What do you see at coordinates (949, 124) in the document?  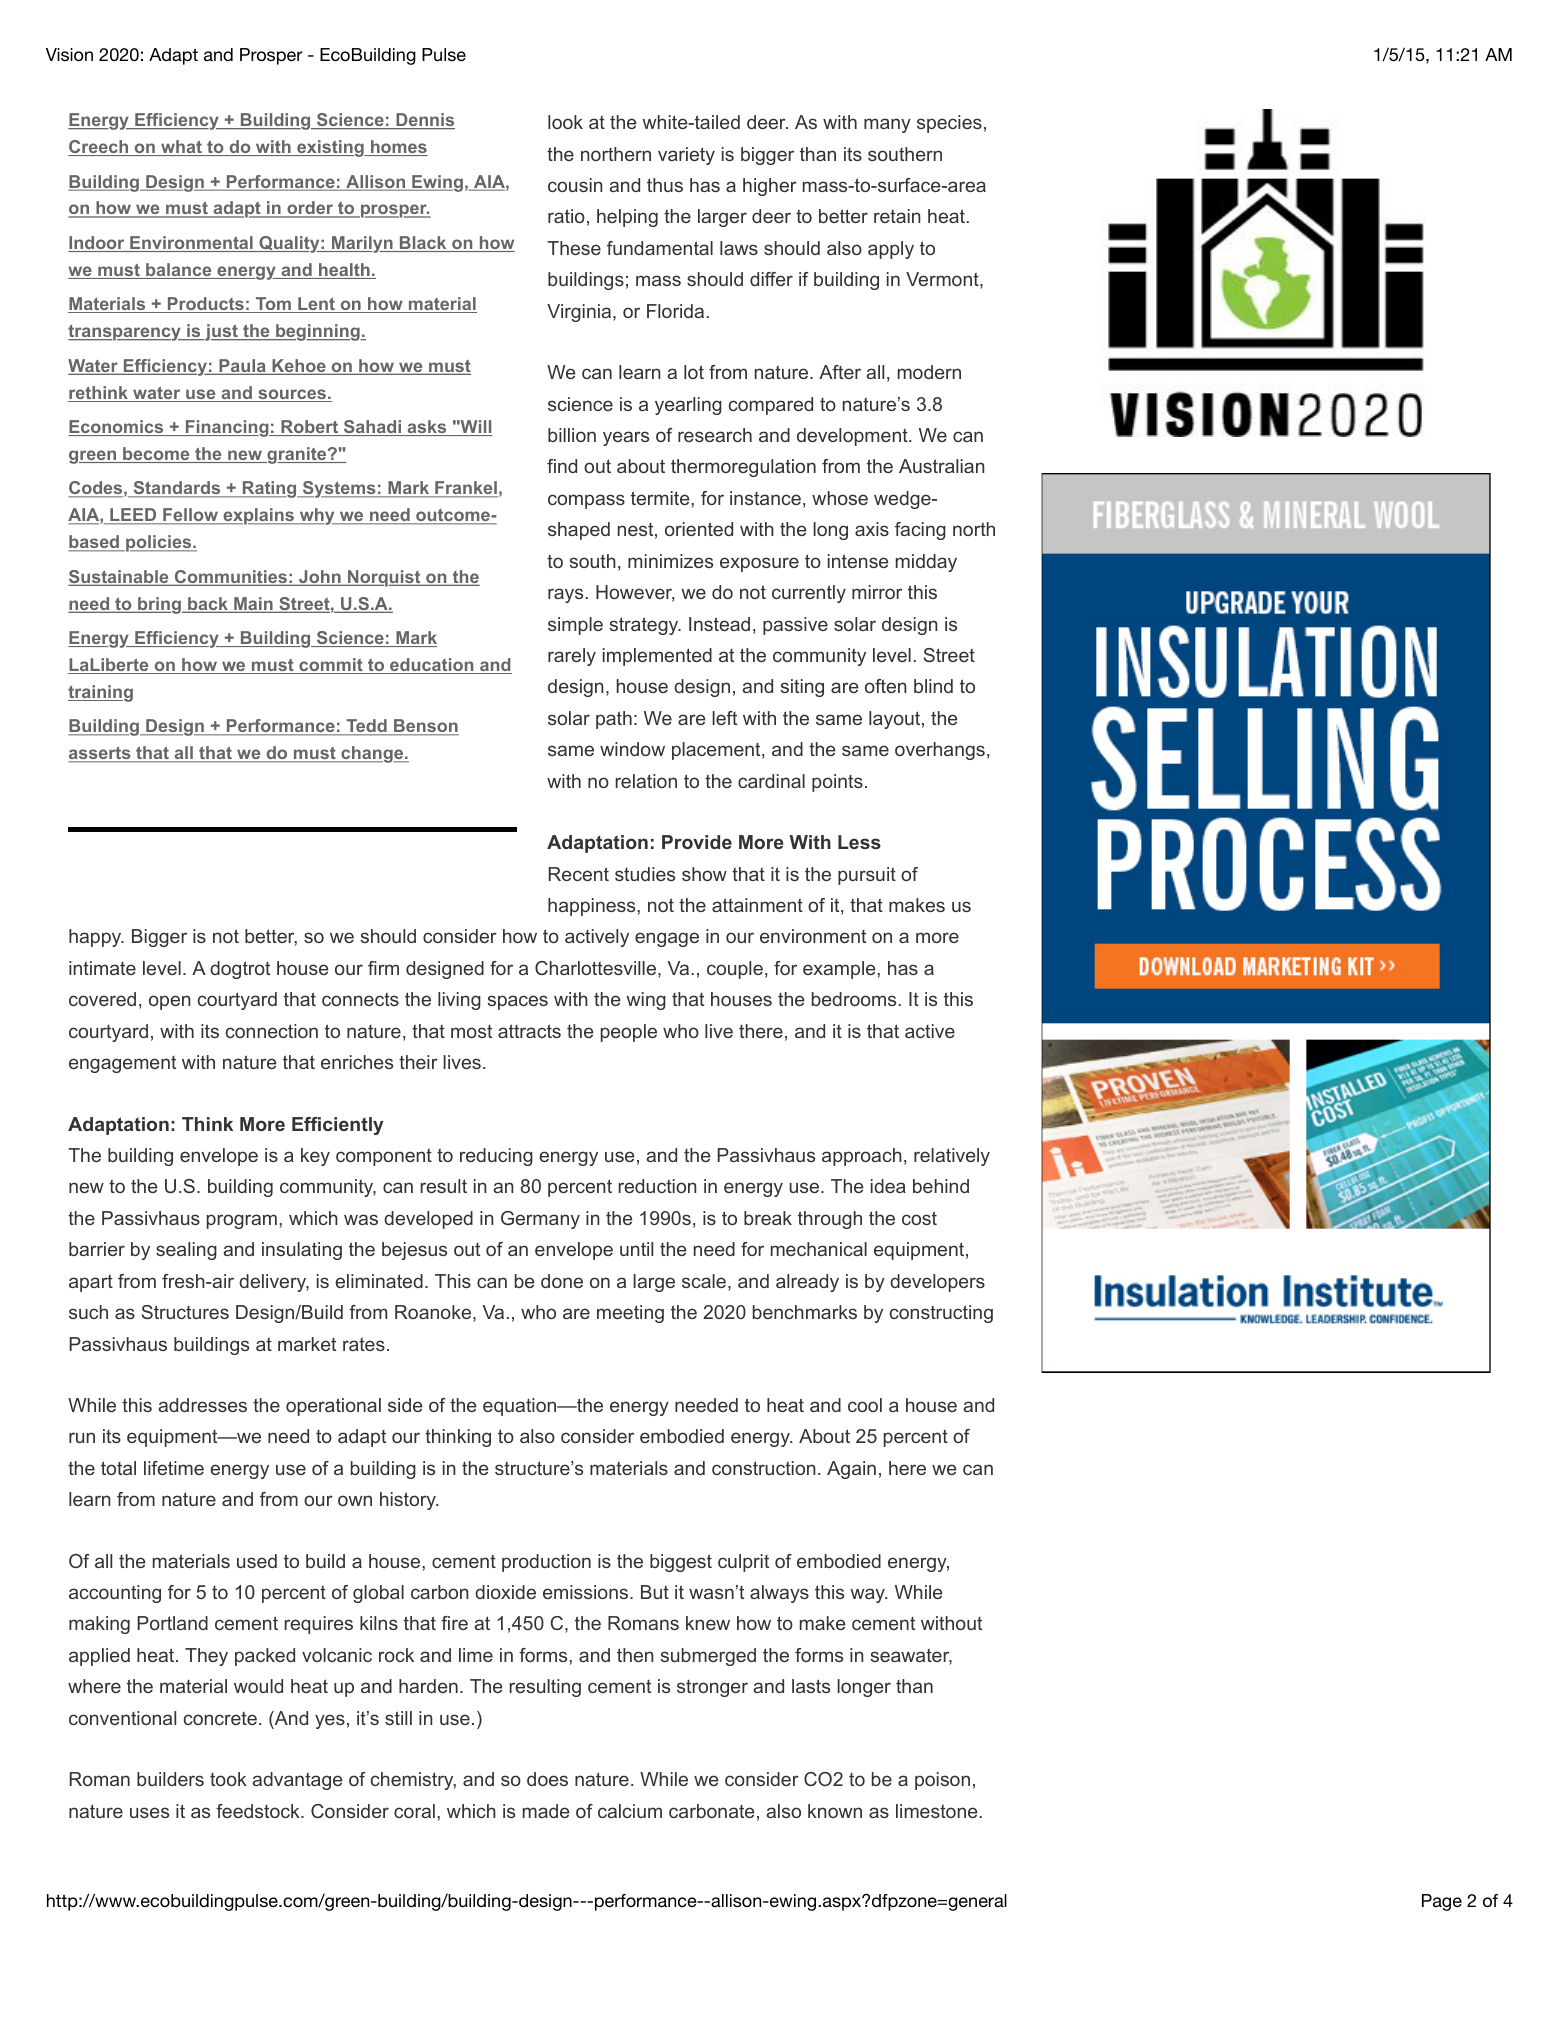 I see `species` at bounding box center [949, 124].
